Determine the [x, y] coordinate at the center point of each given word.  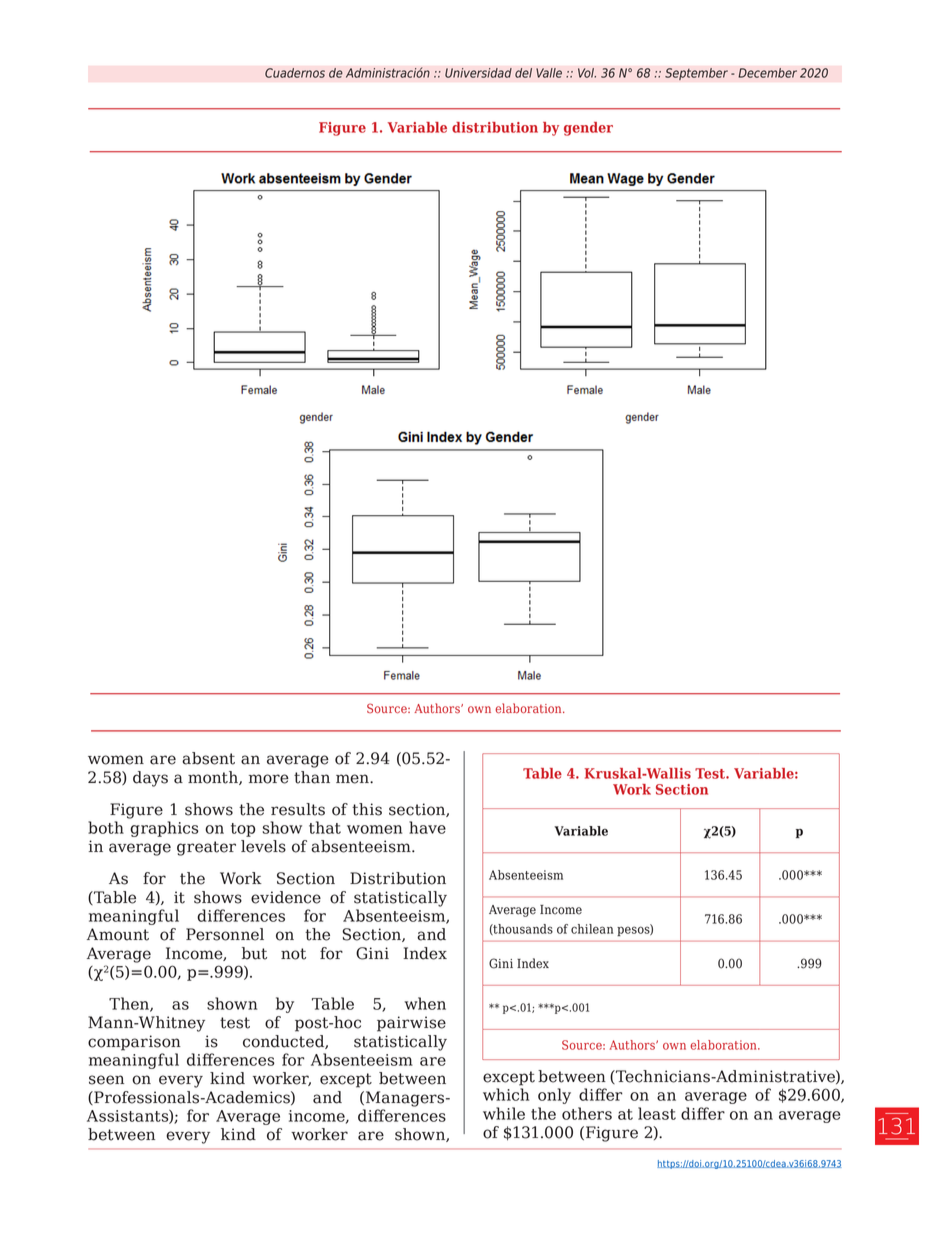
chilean [592, 929]
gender [588, 129]
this [367, 809]
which [506, 1094]
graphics [164, 829]
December [767, 73]
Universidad [478, 73]
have [427, 827]
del [523, 73]
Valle [549, 73]
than [312, 777]
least [657, 1113]
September [696, 74]
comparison [134, 1043]
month [214, 778]
